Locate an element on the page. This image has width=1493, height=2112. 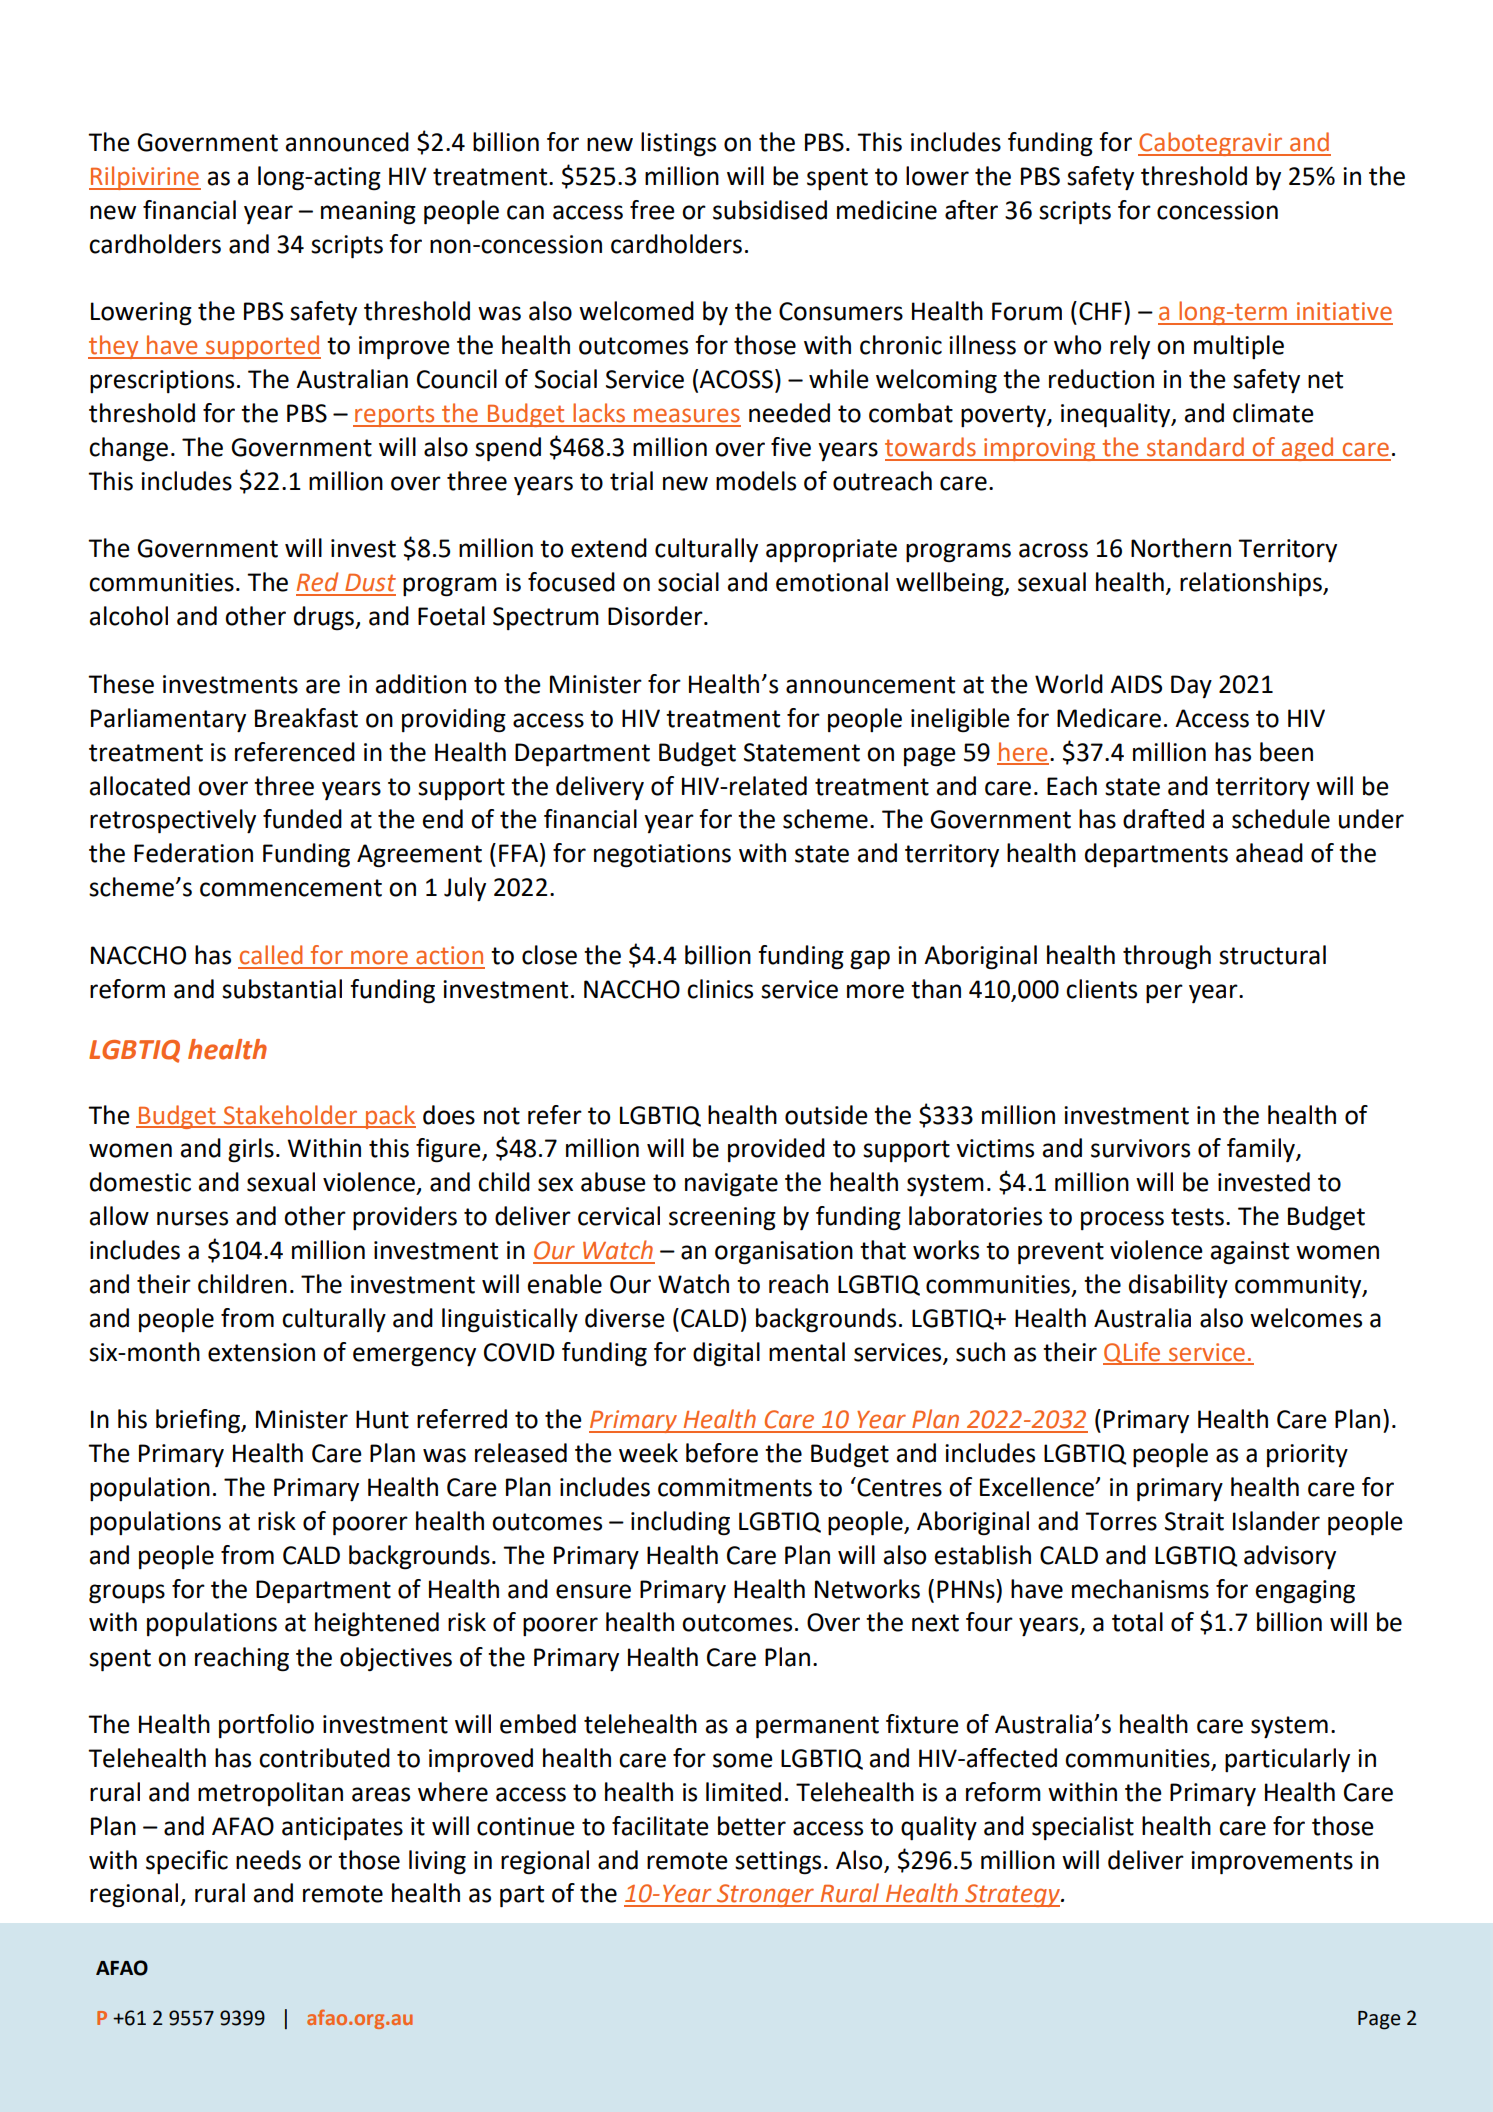
better is located at coordinates (752, 1826).
